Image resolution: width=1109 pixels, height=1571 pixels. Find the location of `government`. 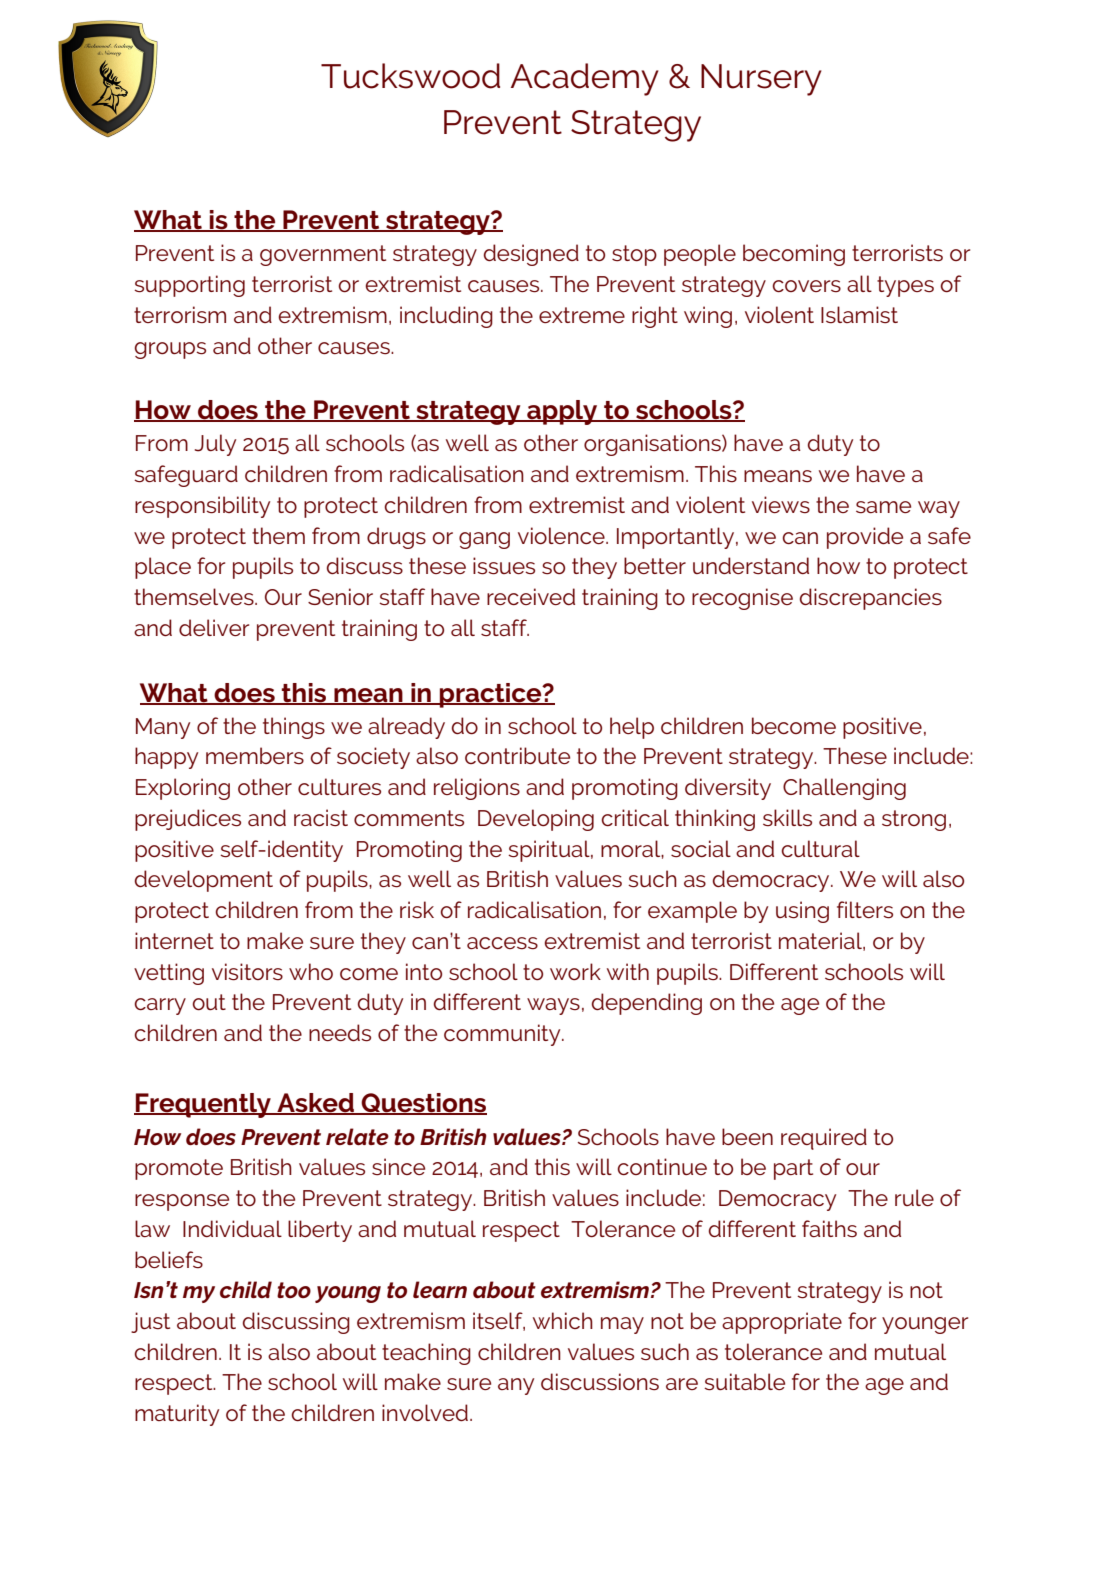

government is located at coordinates (323, 255).
